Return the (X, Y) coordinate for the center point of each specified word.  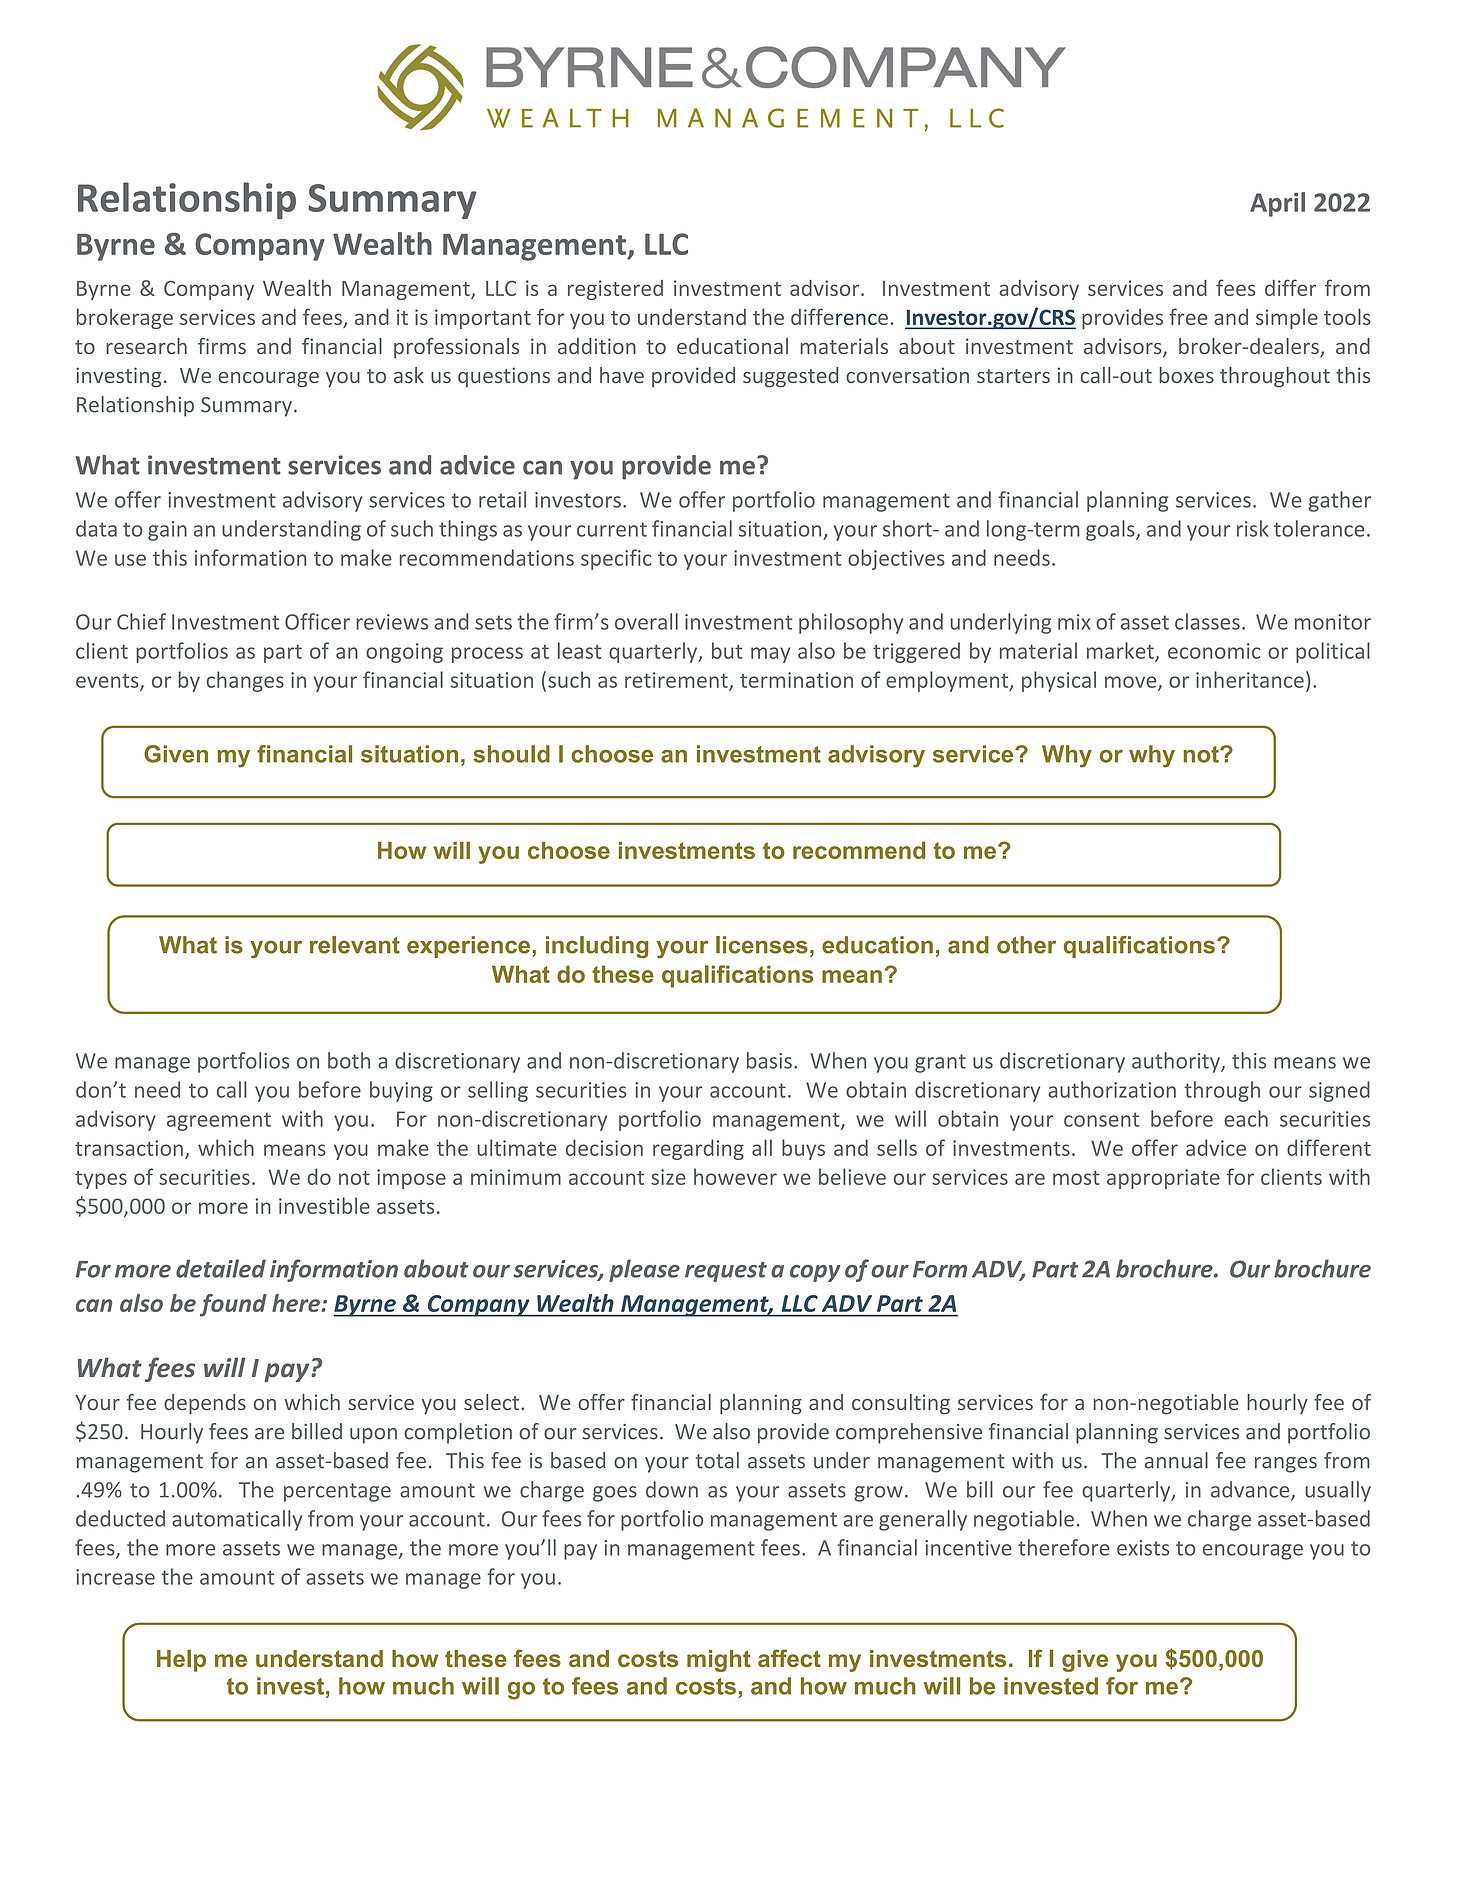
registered (615, 290)
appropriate (1163, 1179)
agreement (219, 1121)
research (146, 346)
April (1277, 204)
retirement (677, 681)
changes (245, 681)
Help (181, 1661)
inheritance (1250, 679)
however (735, 1176)
